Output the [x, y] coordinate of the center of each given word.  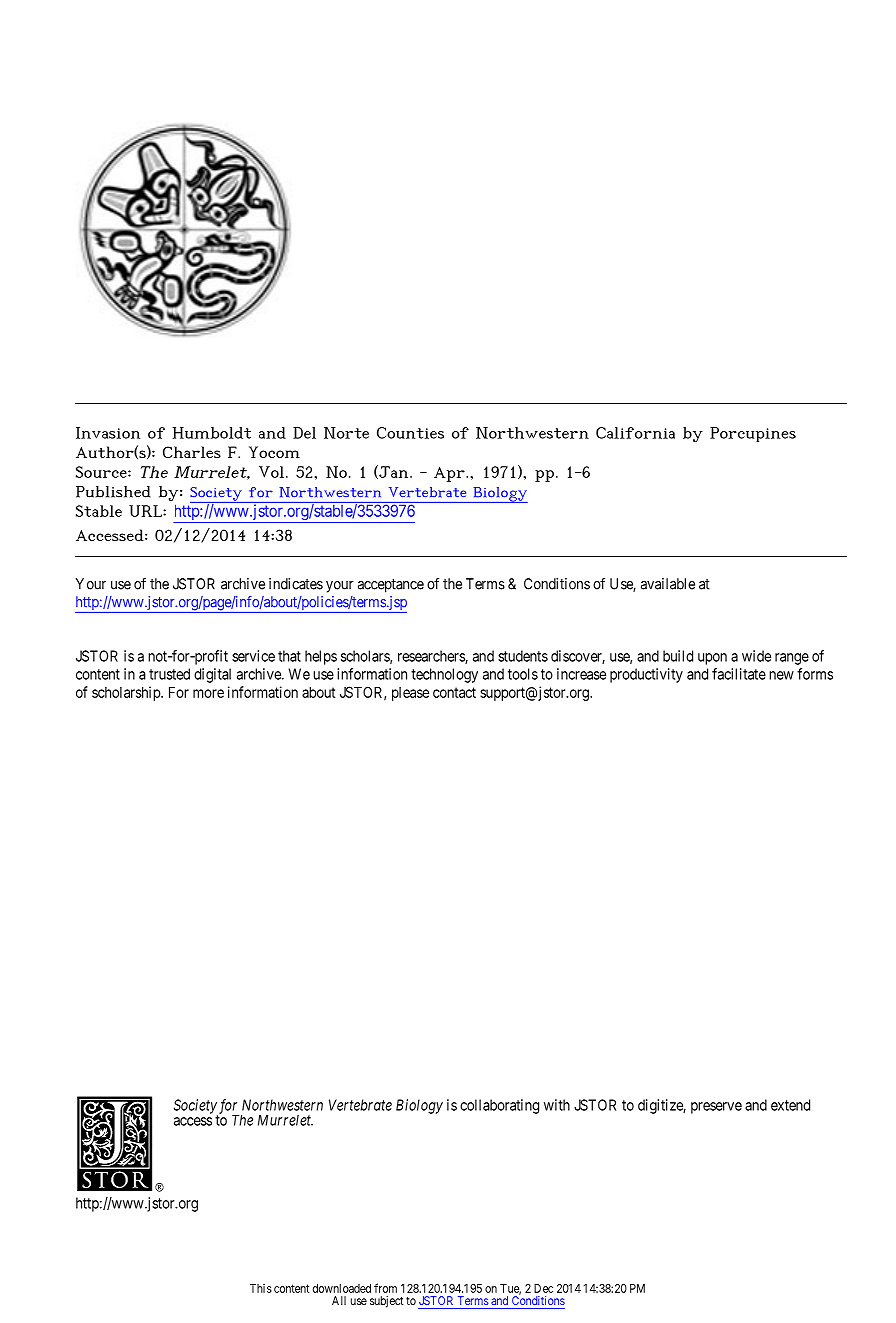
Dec [543, 1288]
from [385, 1288]
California [635, 433]
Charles [192, 452]
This [261, 1288]
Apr [450, 474]
